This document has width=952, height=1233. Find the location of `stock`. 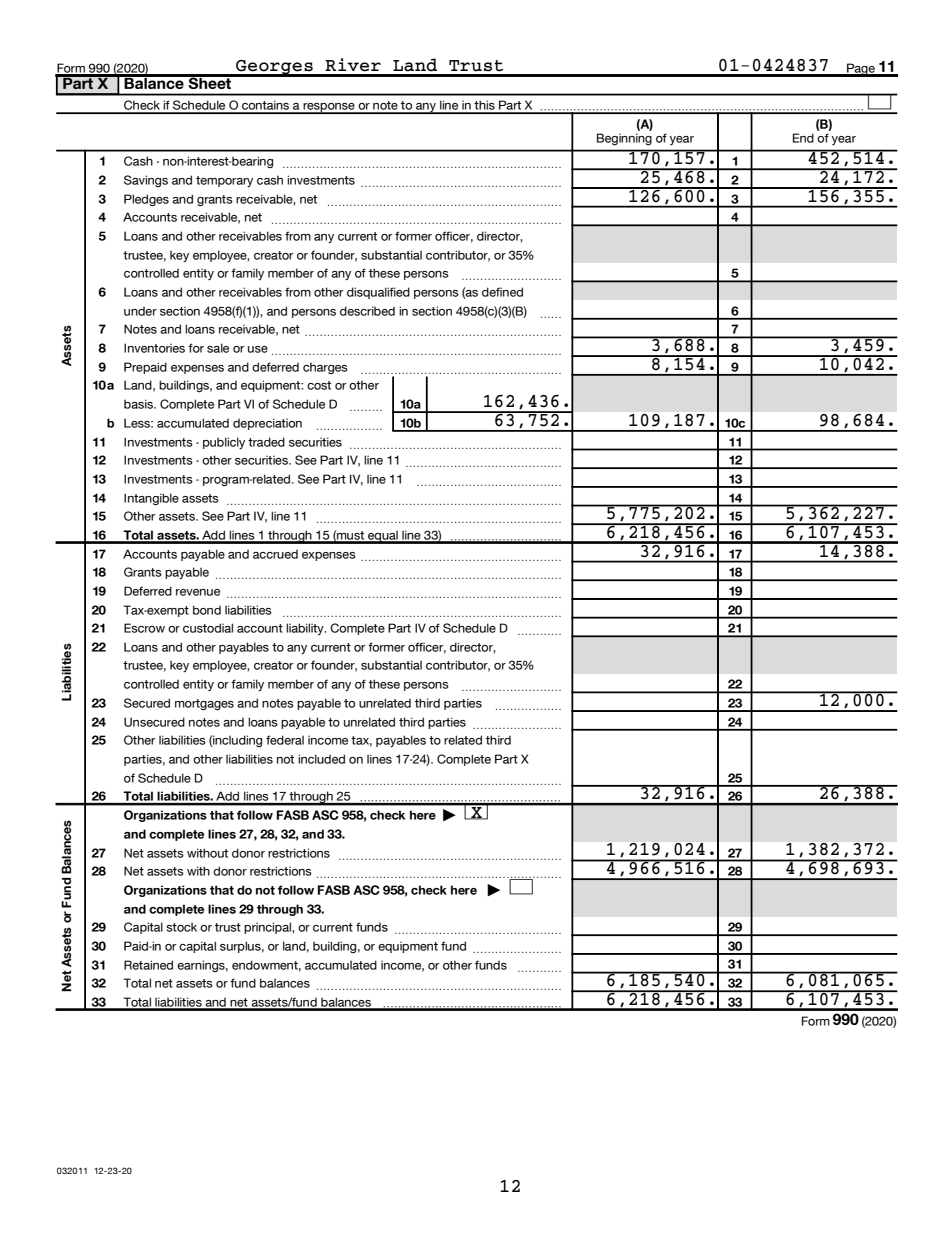

stock is located at coordinates (181, 927).
